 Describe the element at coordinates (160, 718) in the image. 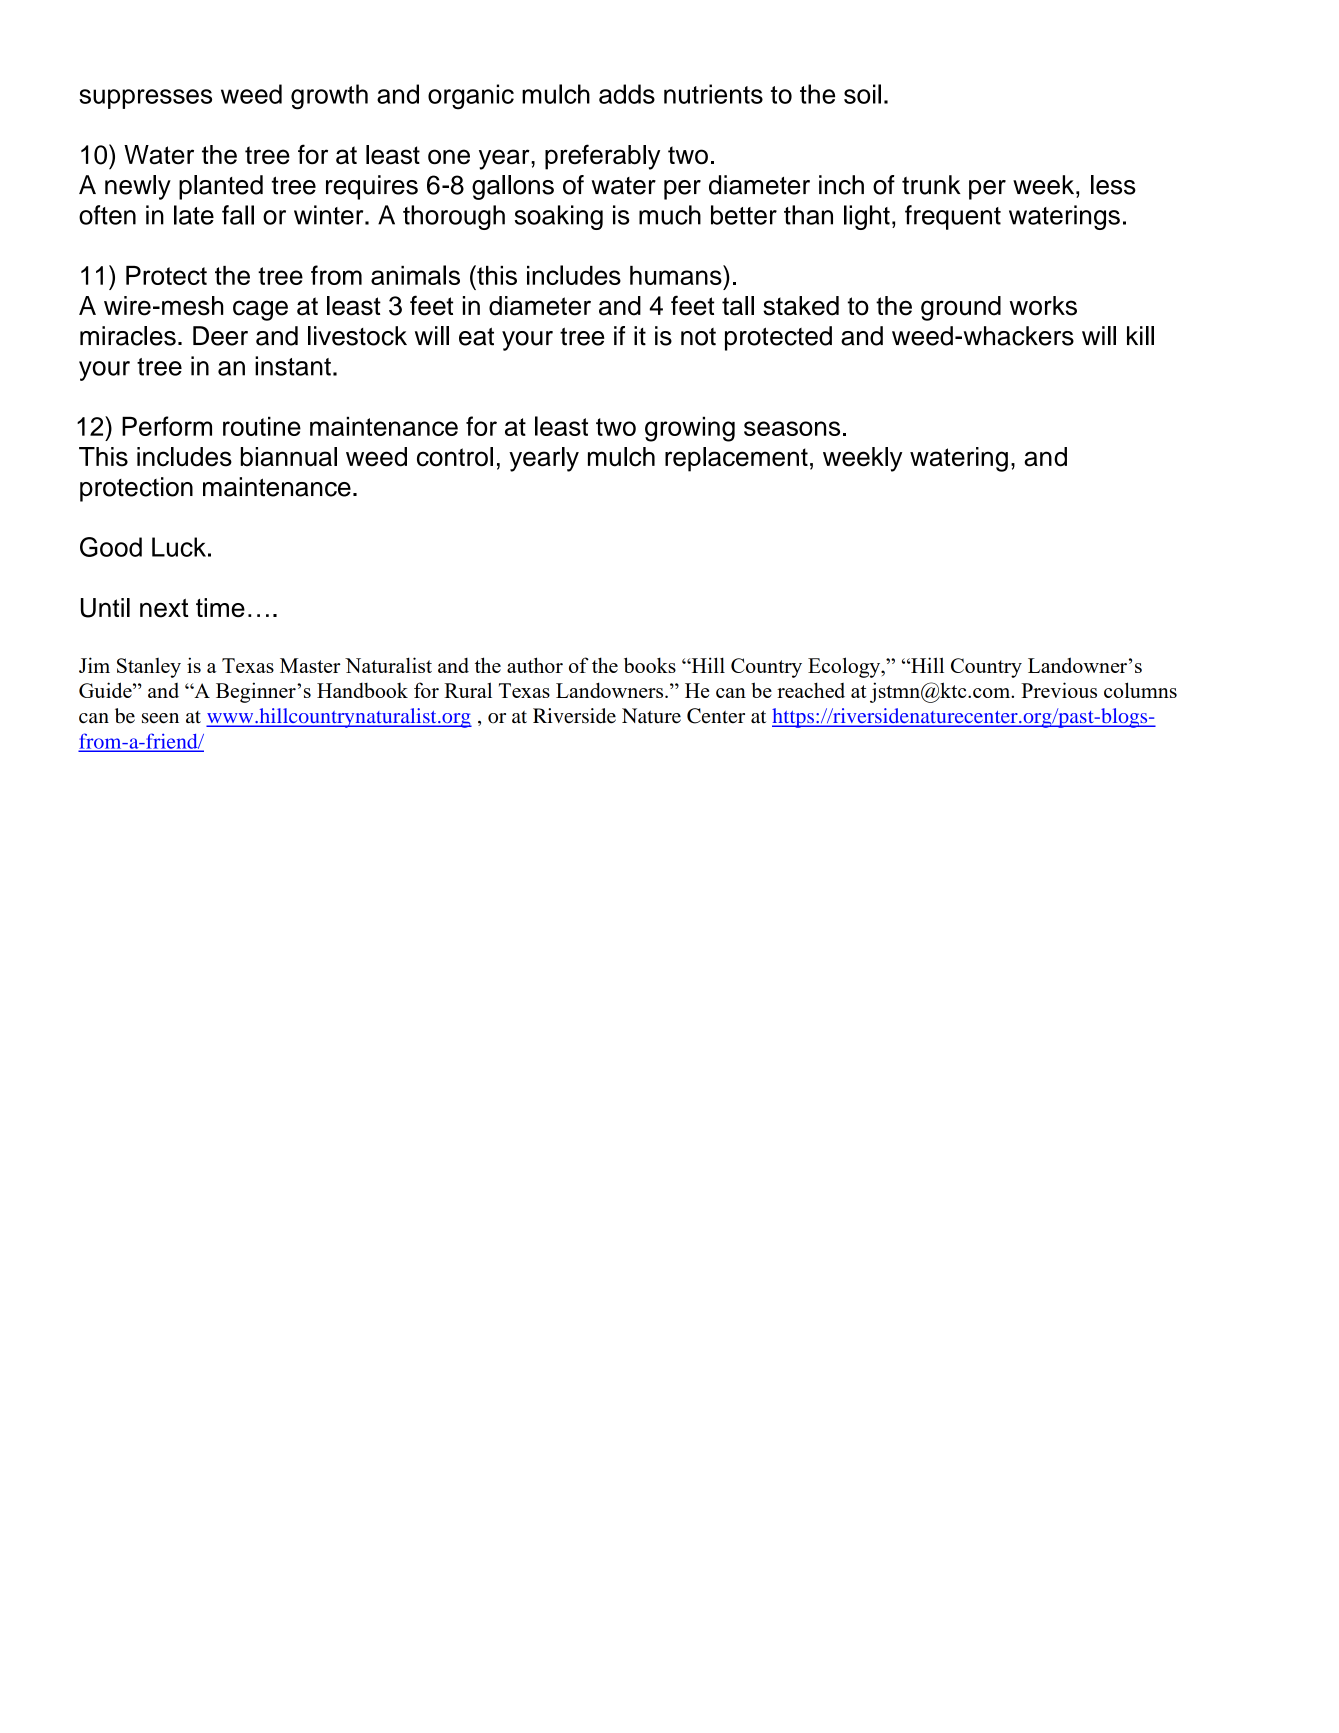

I see `seen` at that location.
